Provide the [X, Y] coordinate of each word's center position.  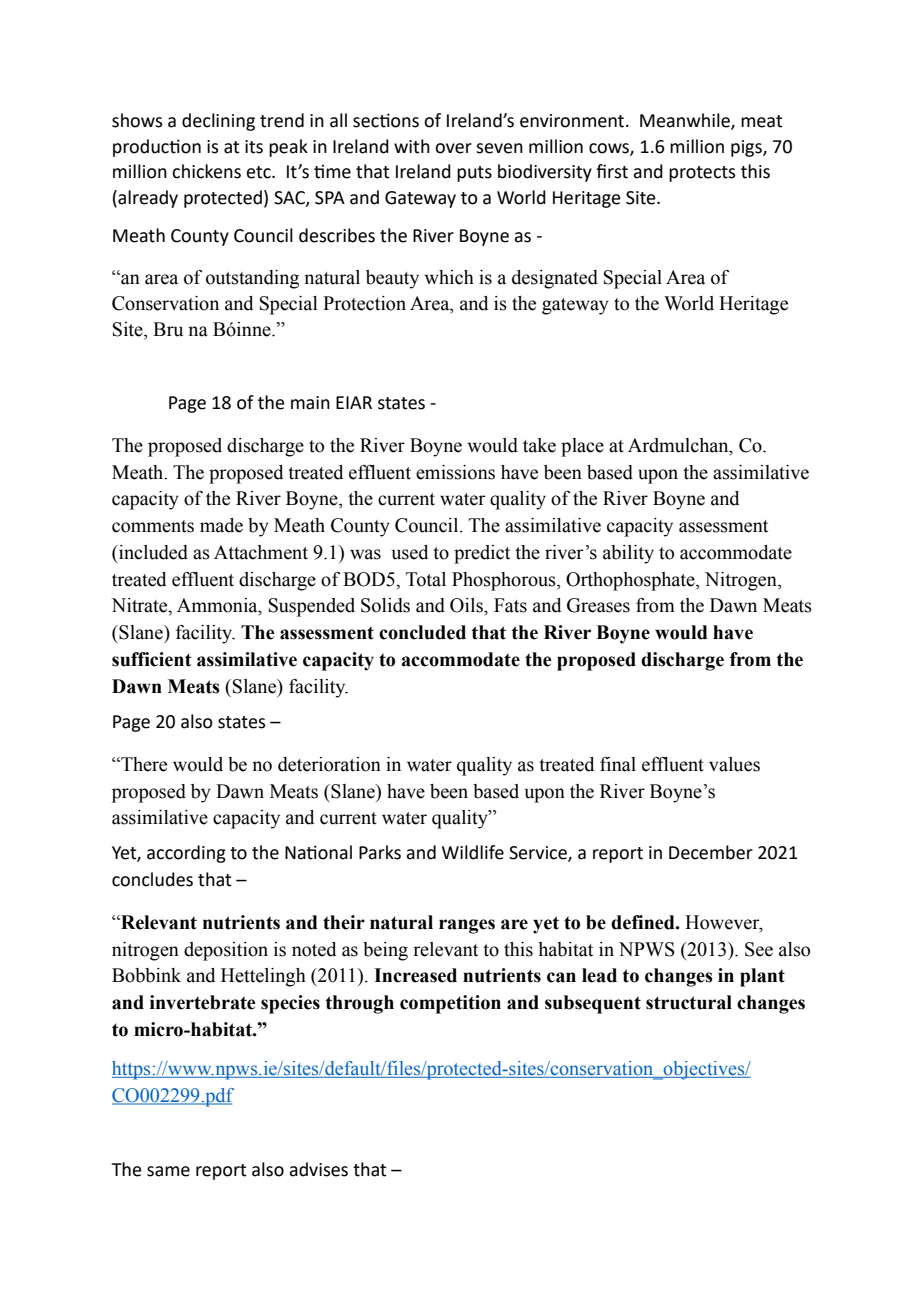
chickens [206, 171]
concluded [422, 632]
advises [318, 1169]
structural [689, 1002]
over [453, 148]
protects [702, 174]
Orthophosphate [631, 581]
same [168, 1171]
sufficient [152, 659]
